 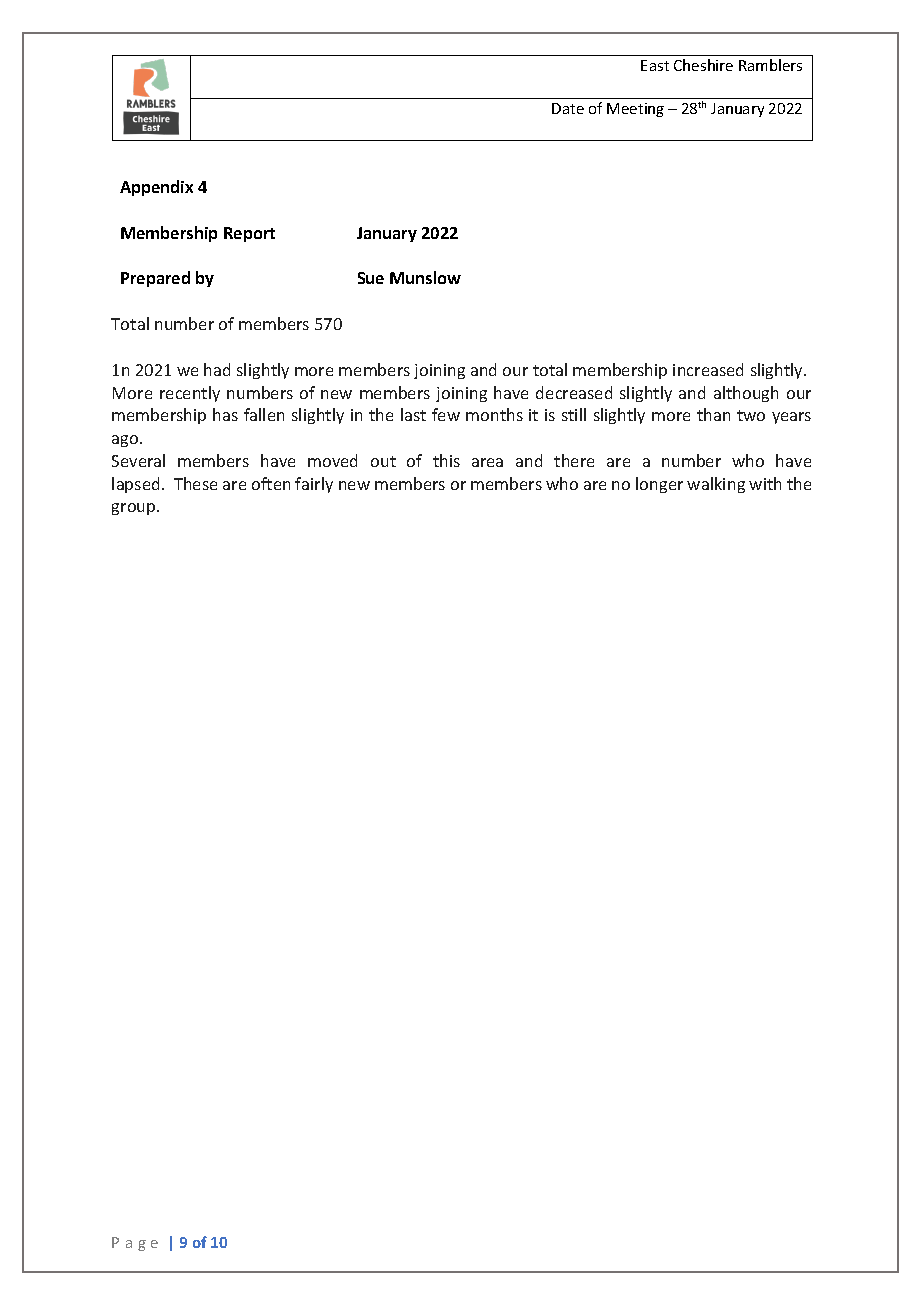 What do you see at coordinates (195, 483) in the screenshot?
I see `These` at bounding box center [195, 483].
